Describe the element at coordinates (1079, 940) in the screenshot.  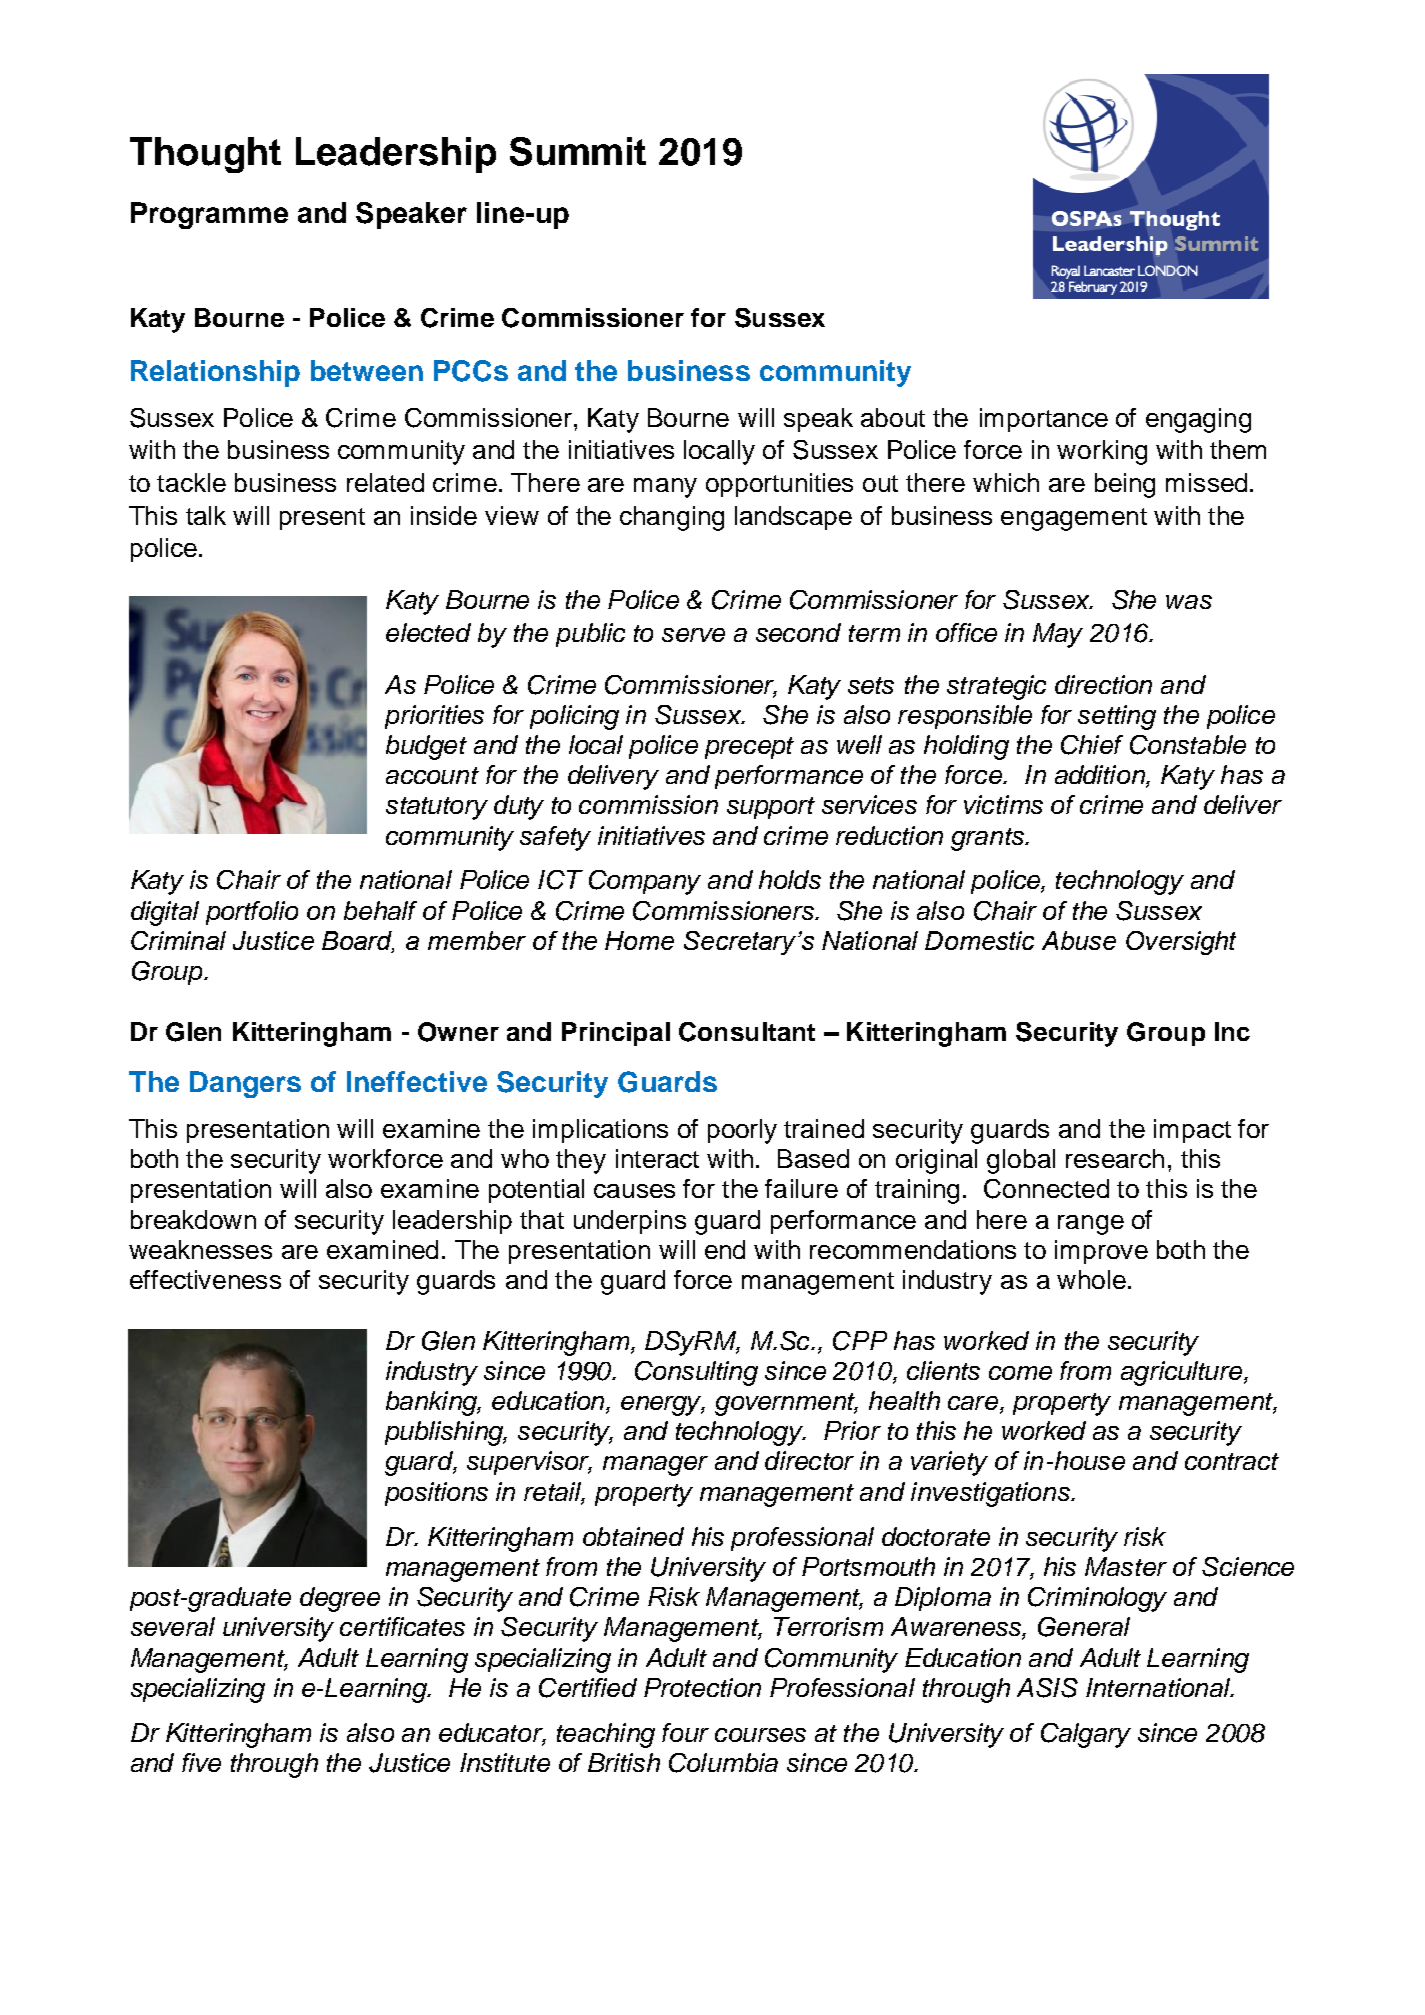
I see `Abuse` at that location.
